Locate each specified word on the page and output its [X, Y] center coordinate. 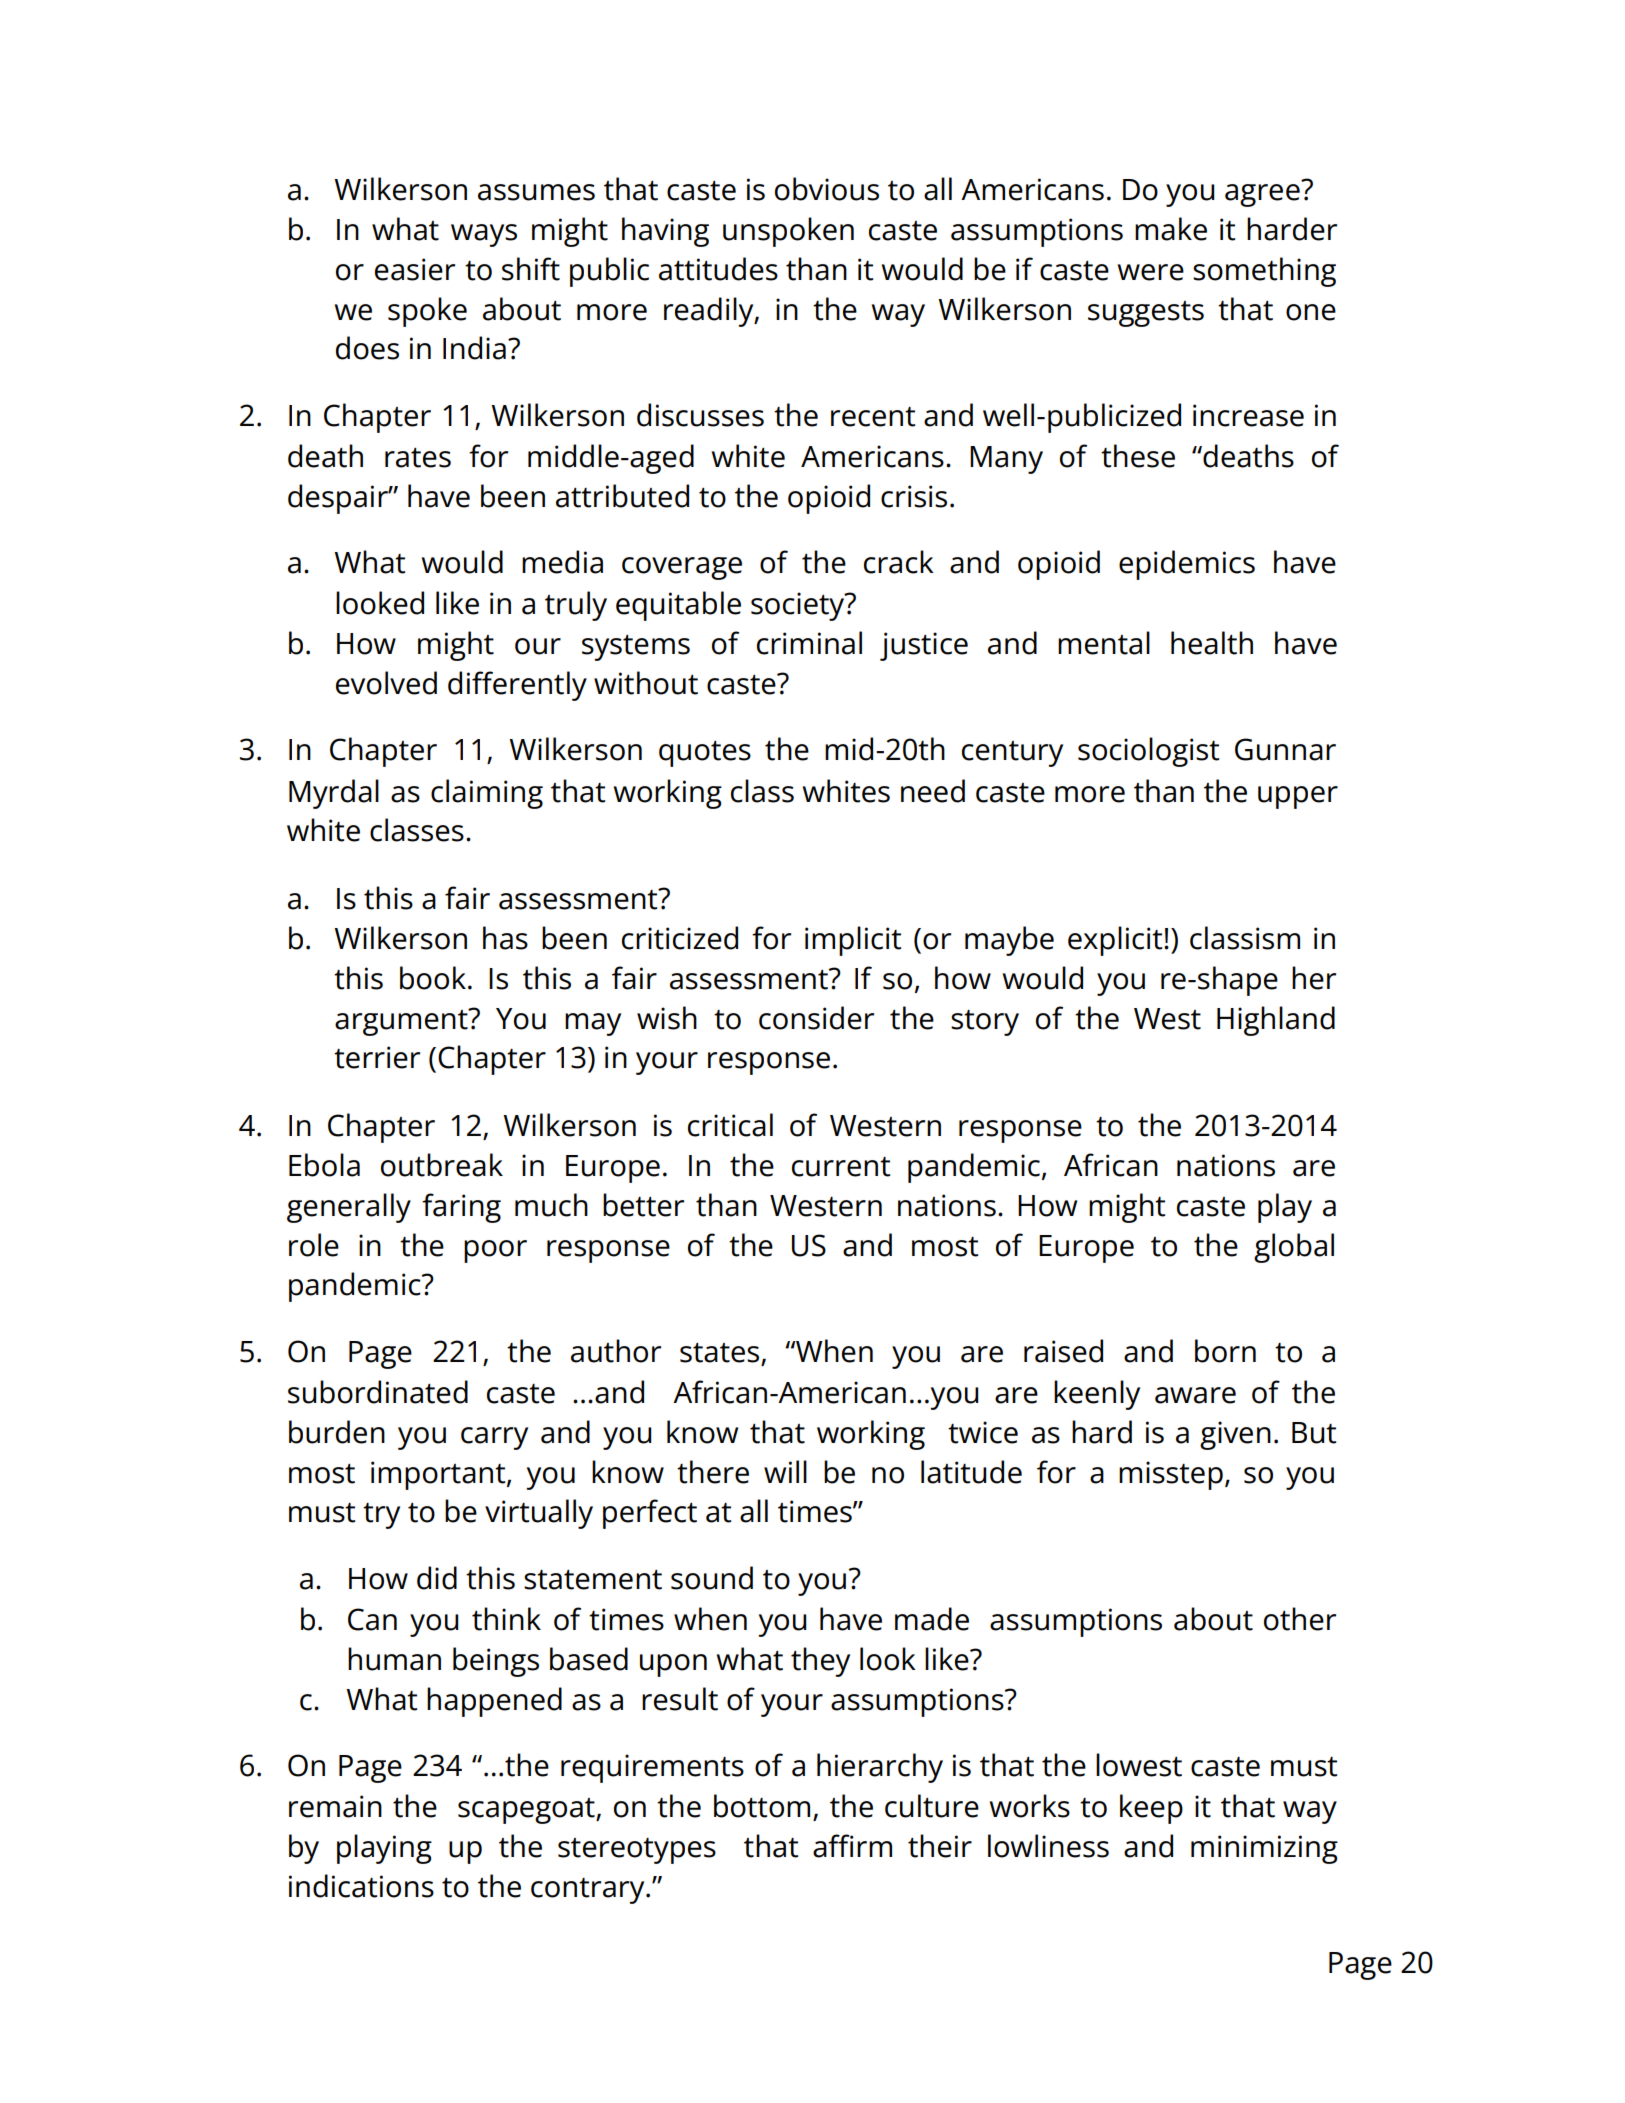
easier [415, 269]
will [785, 1471]
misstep [1171, 1475]
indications [361, 1886]
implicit [853, 941]
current [841, 1167]
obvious [827, 189]
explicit [1116, 941]
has [505, 938]
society [799, 606]
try [381, 1516]
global [1294, 1248]
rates [418, 458]
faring [461, 1208]
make [1171, 229]
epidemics [1187, 565]
